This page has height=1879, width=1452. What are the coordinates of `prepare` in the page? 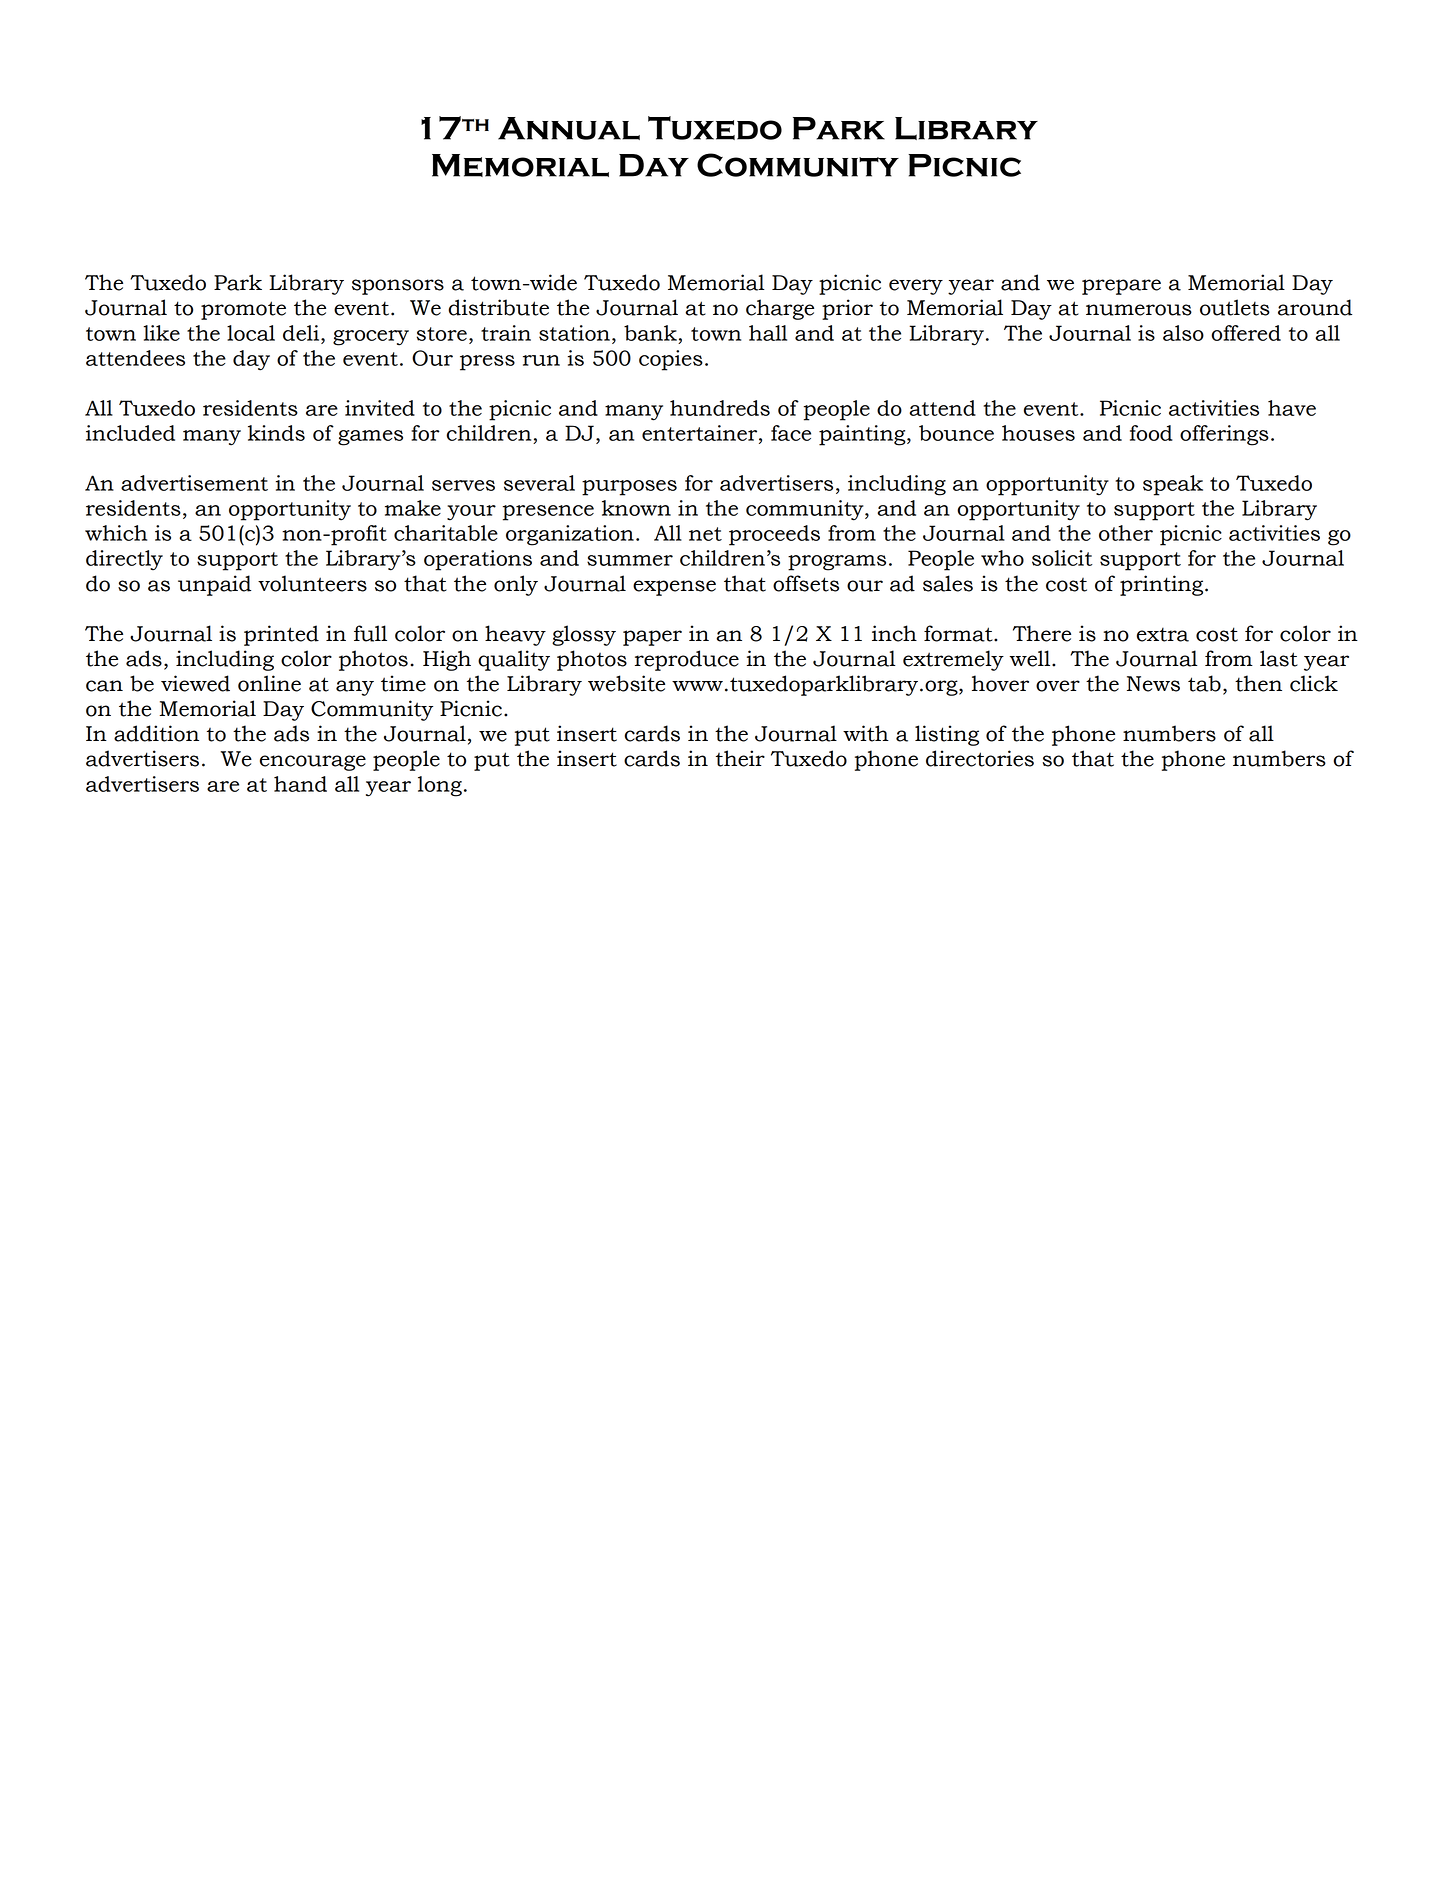 It's located at (1121, 287).
